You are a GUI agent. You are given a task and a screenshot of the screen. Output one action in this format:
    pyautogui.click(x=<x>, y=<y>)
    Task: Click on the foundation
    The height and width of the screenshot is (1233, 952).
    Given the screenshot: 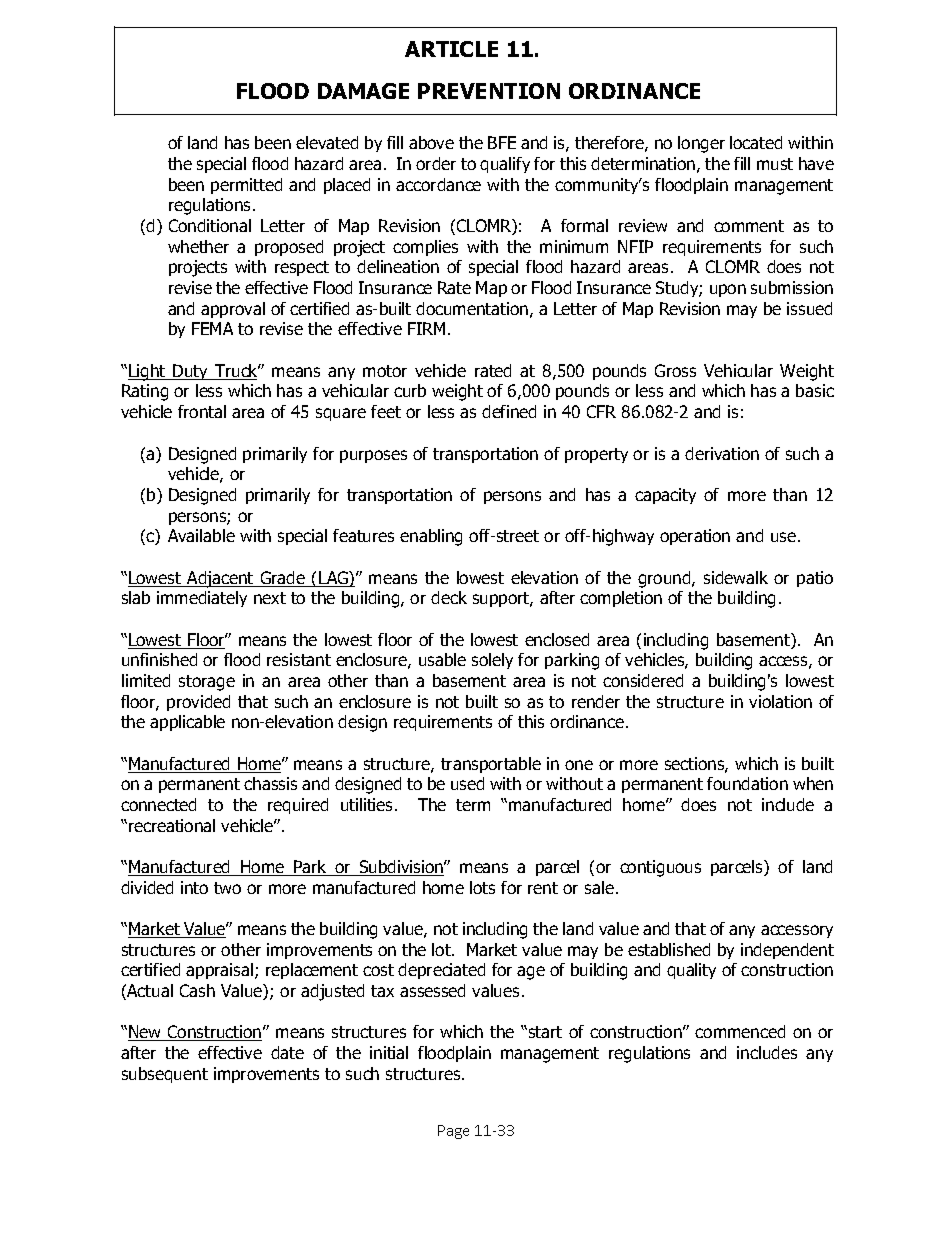 What is the action you would take?
    pyautogui.click(x=747, y=783)
